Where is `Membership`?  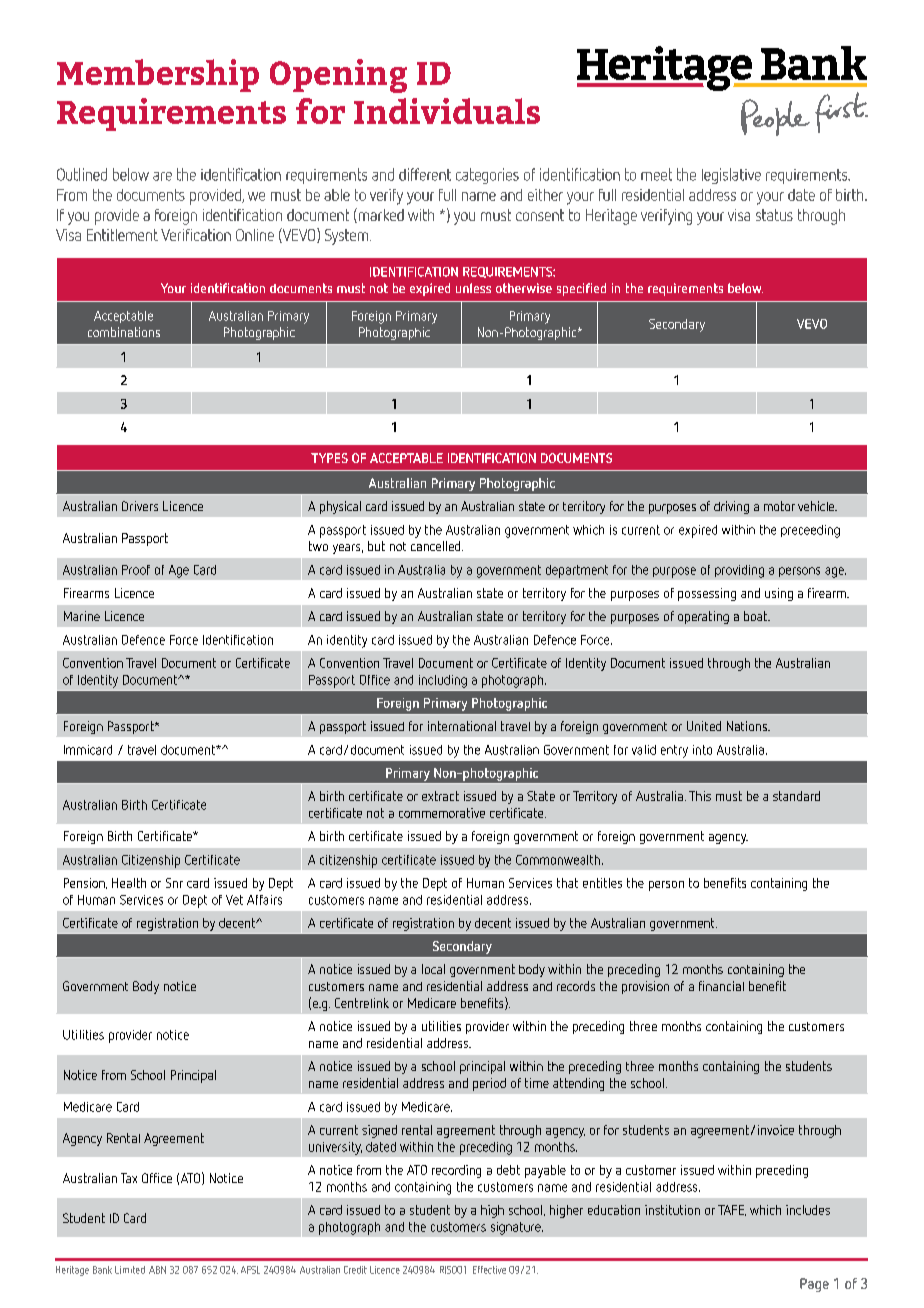 Membership is located at coordinates (158, 75).
